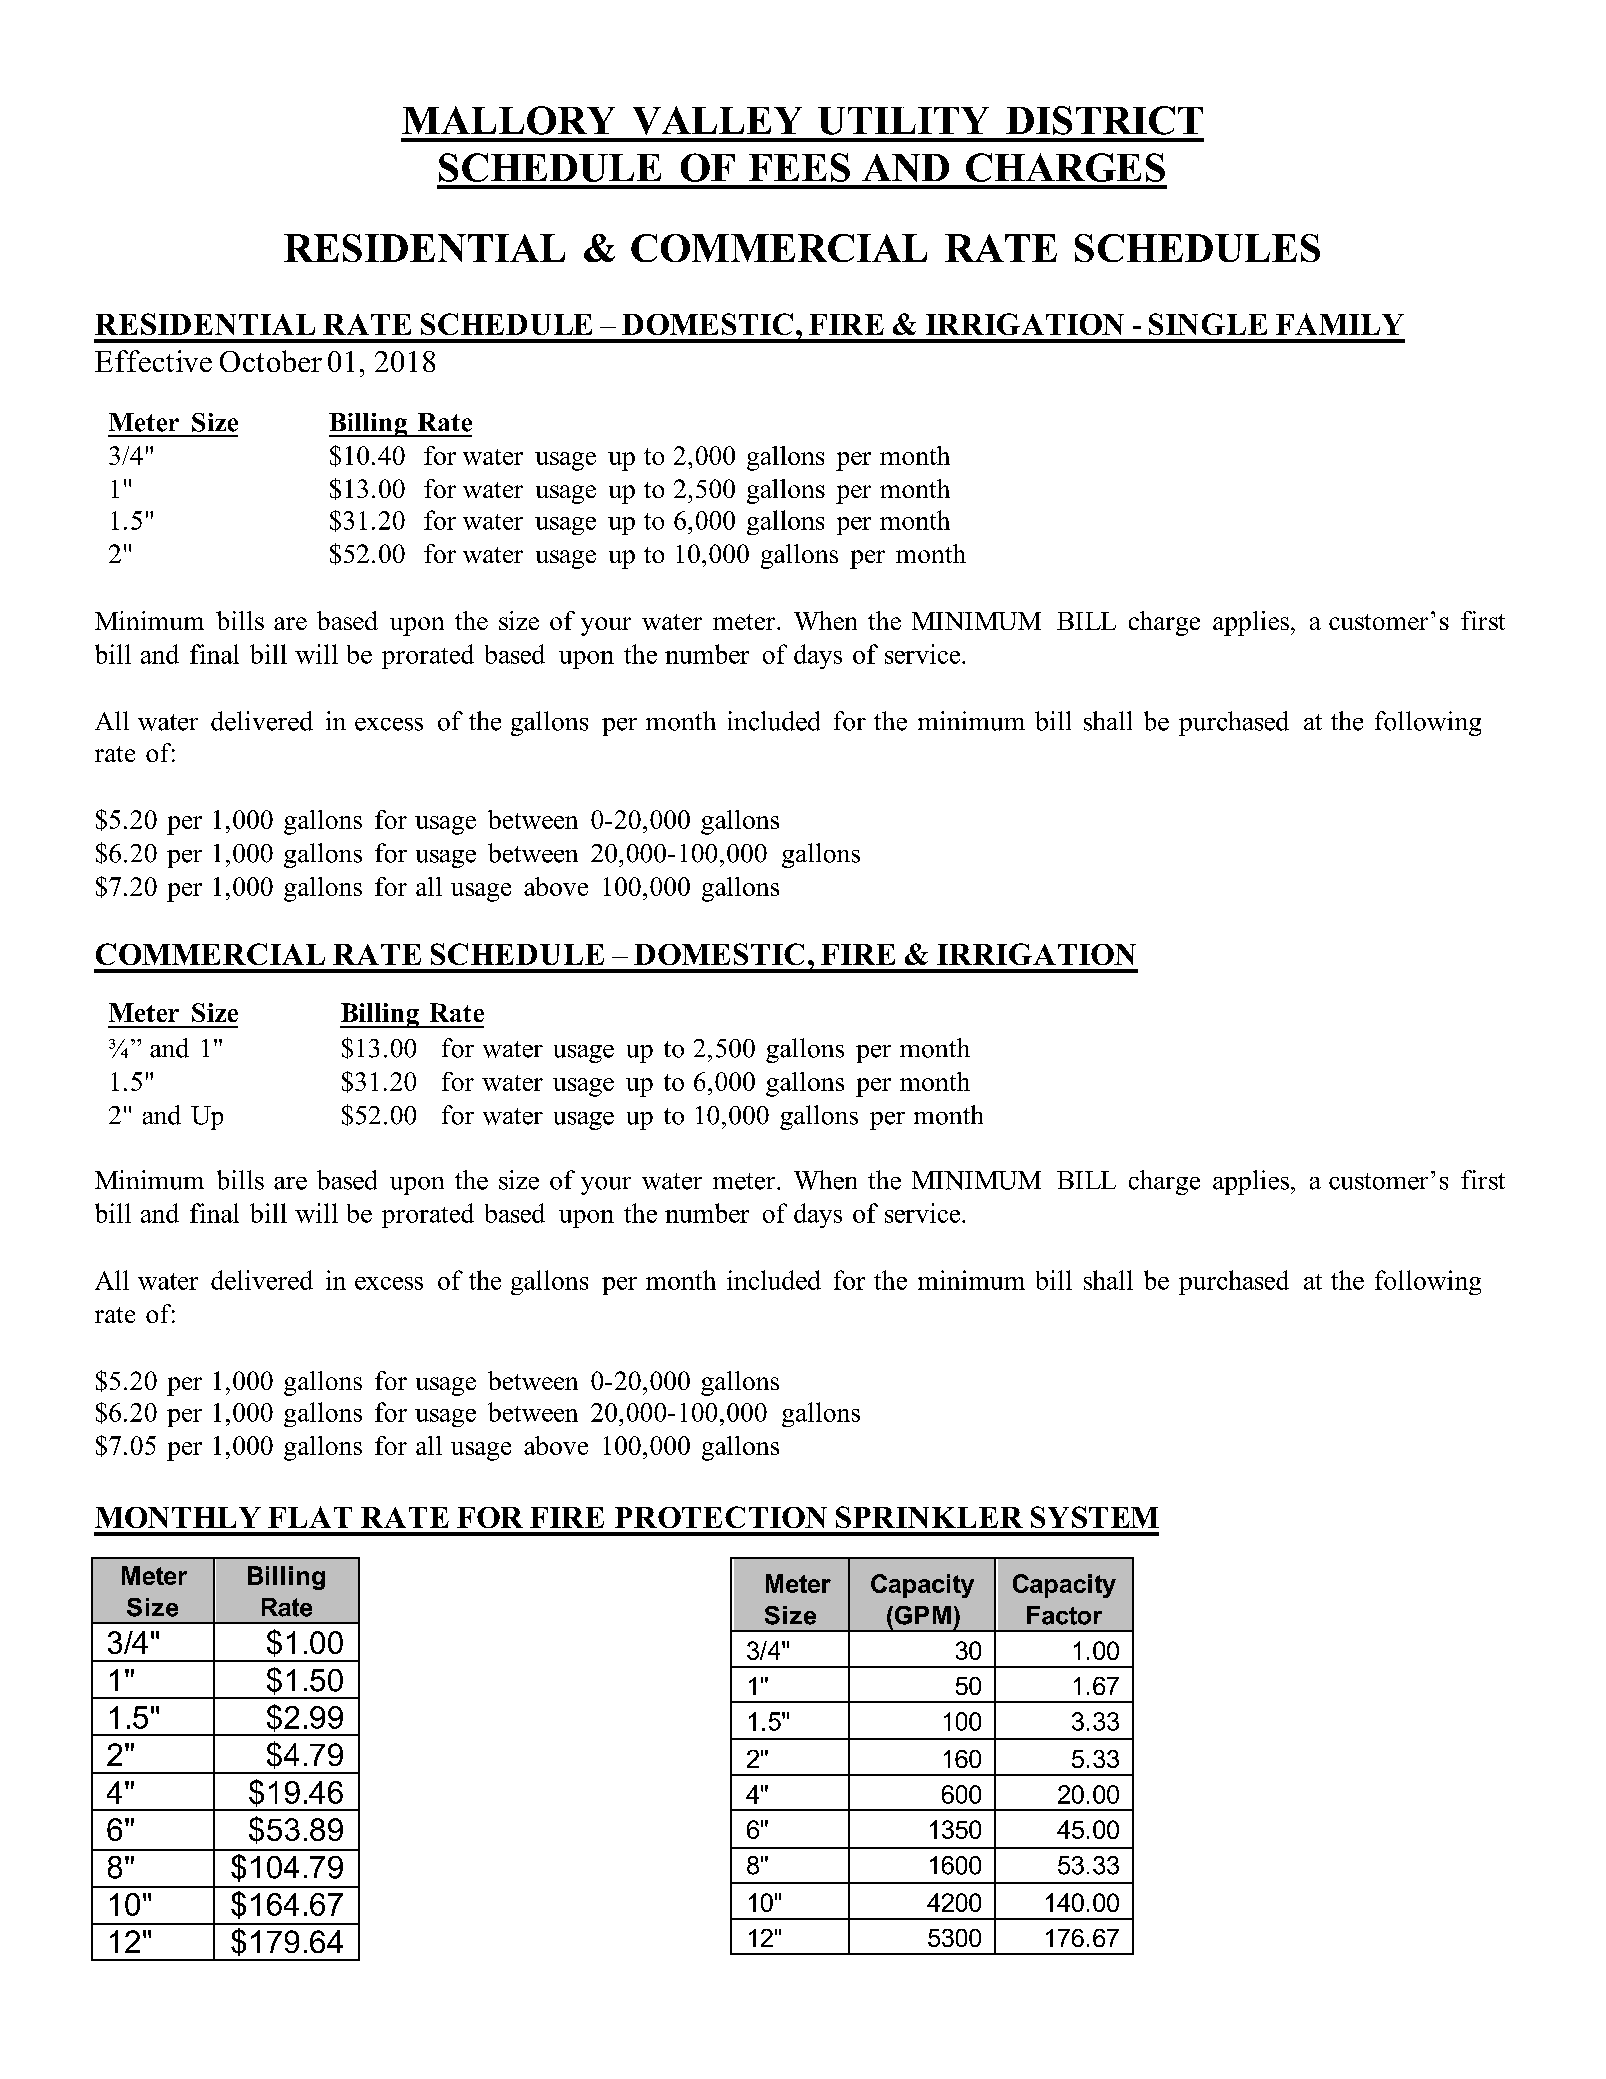  I want to click on Effective, so click(153, 361).
